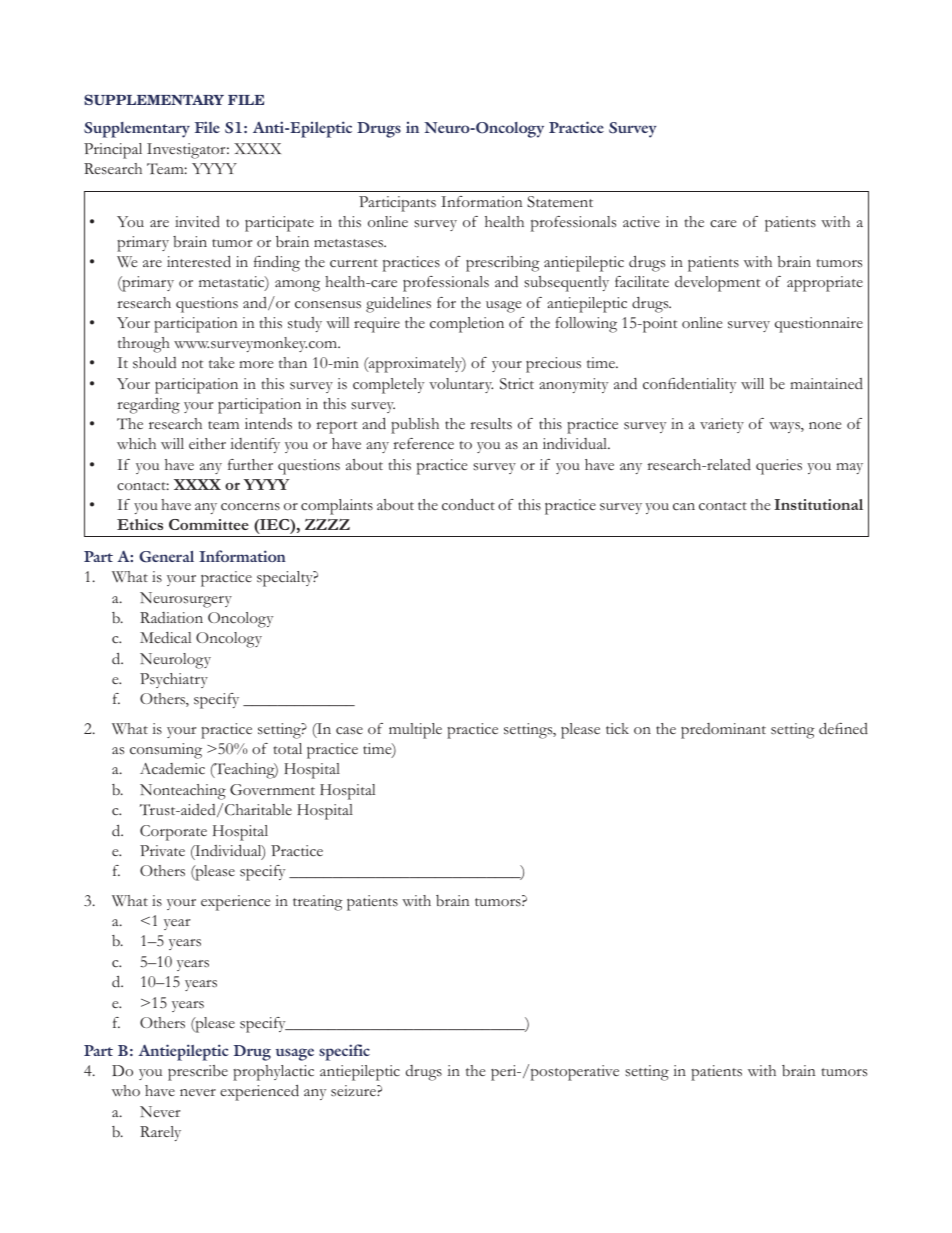  I want to click on invited, so click(197, 221).
